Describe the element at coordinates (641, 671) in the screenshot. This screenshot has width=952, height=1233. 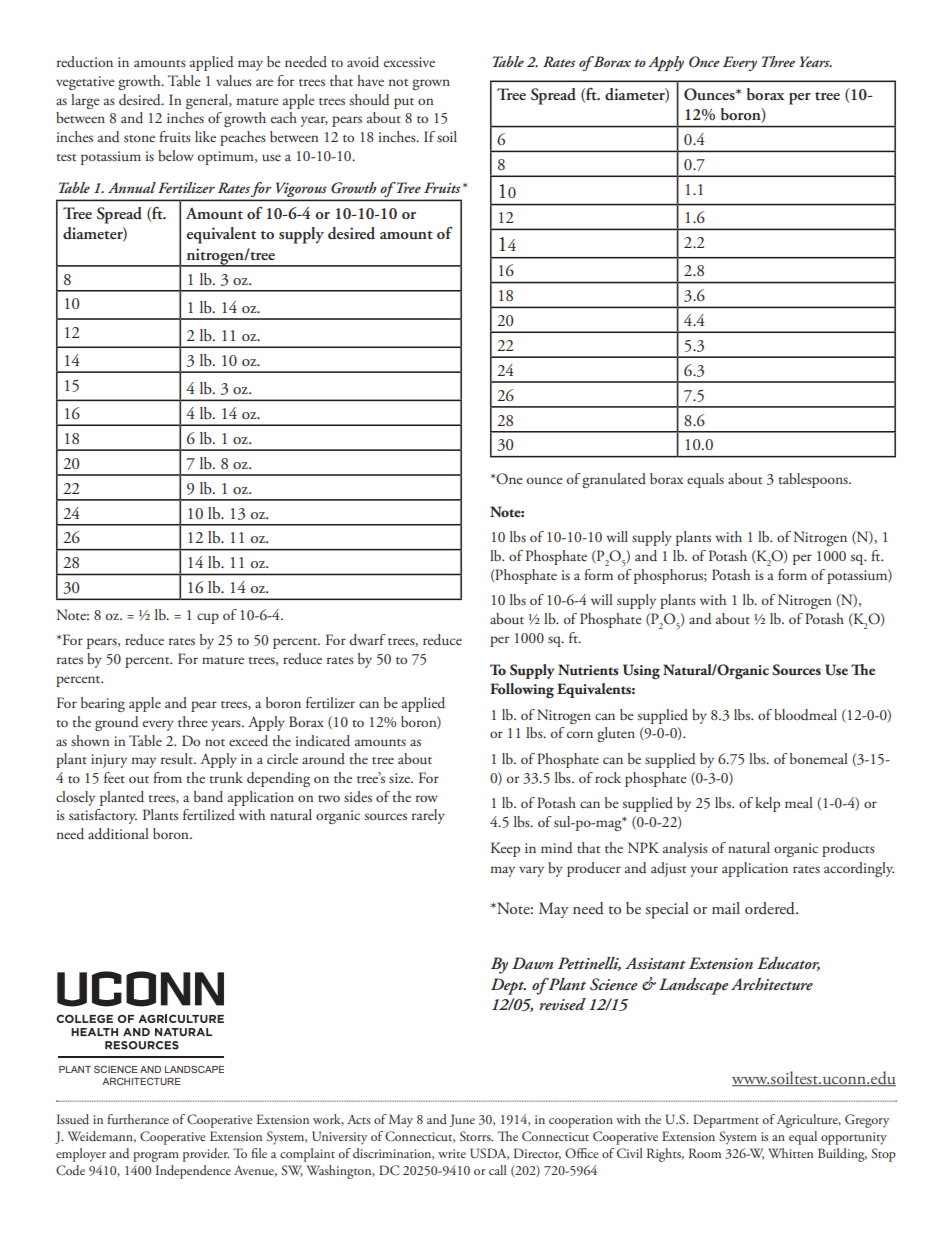
I see `Using` at that location.
